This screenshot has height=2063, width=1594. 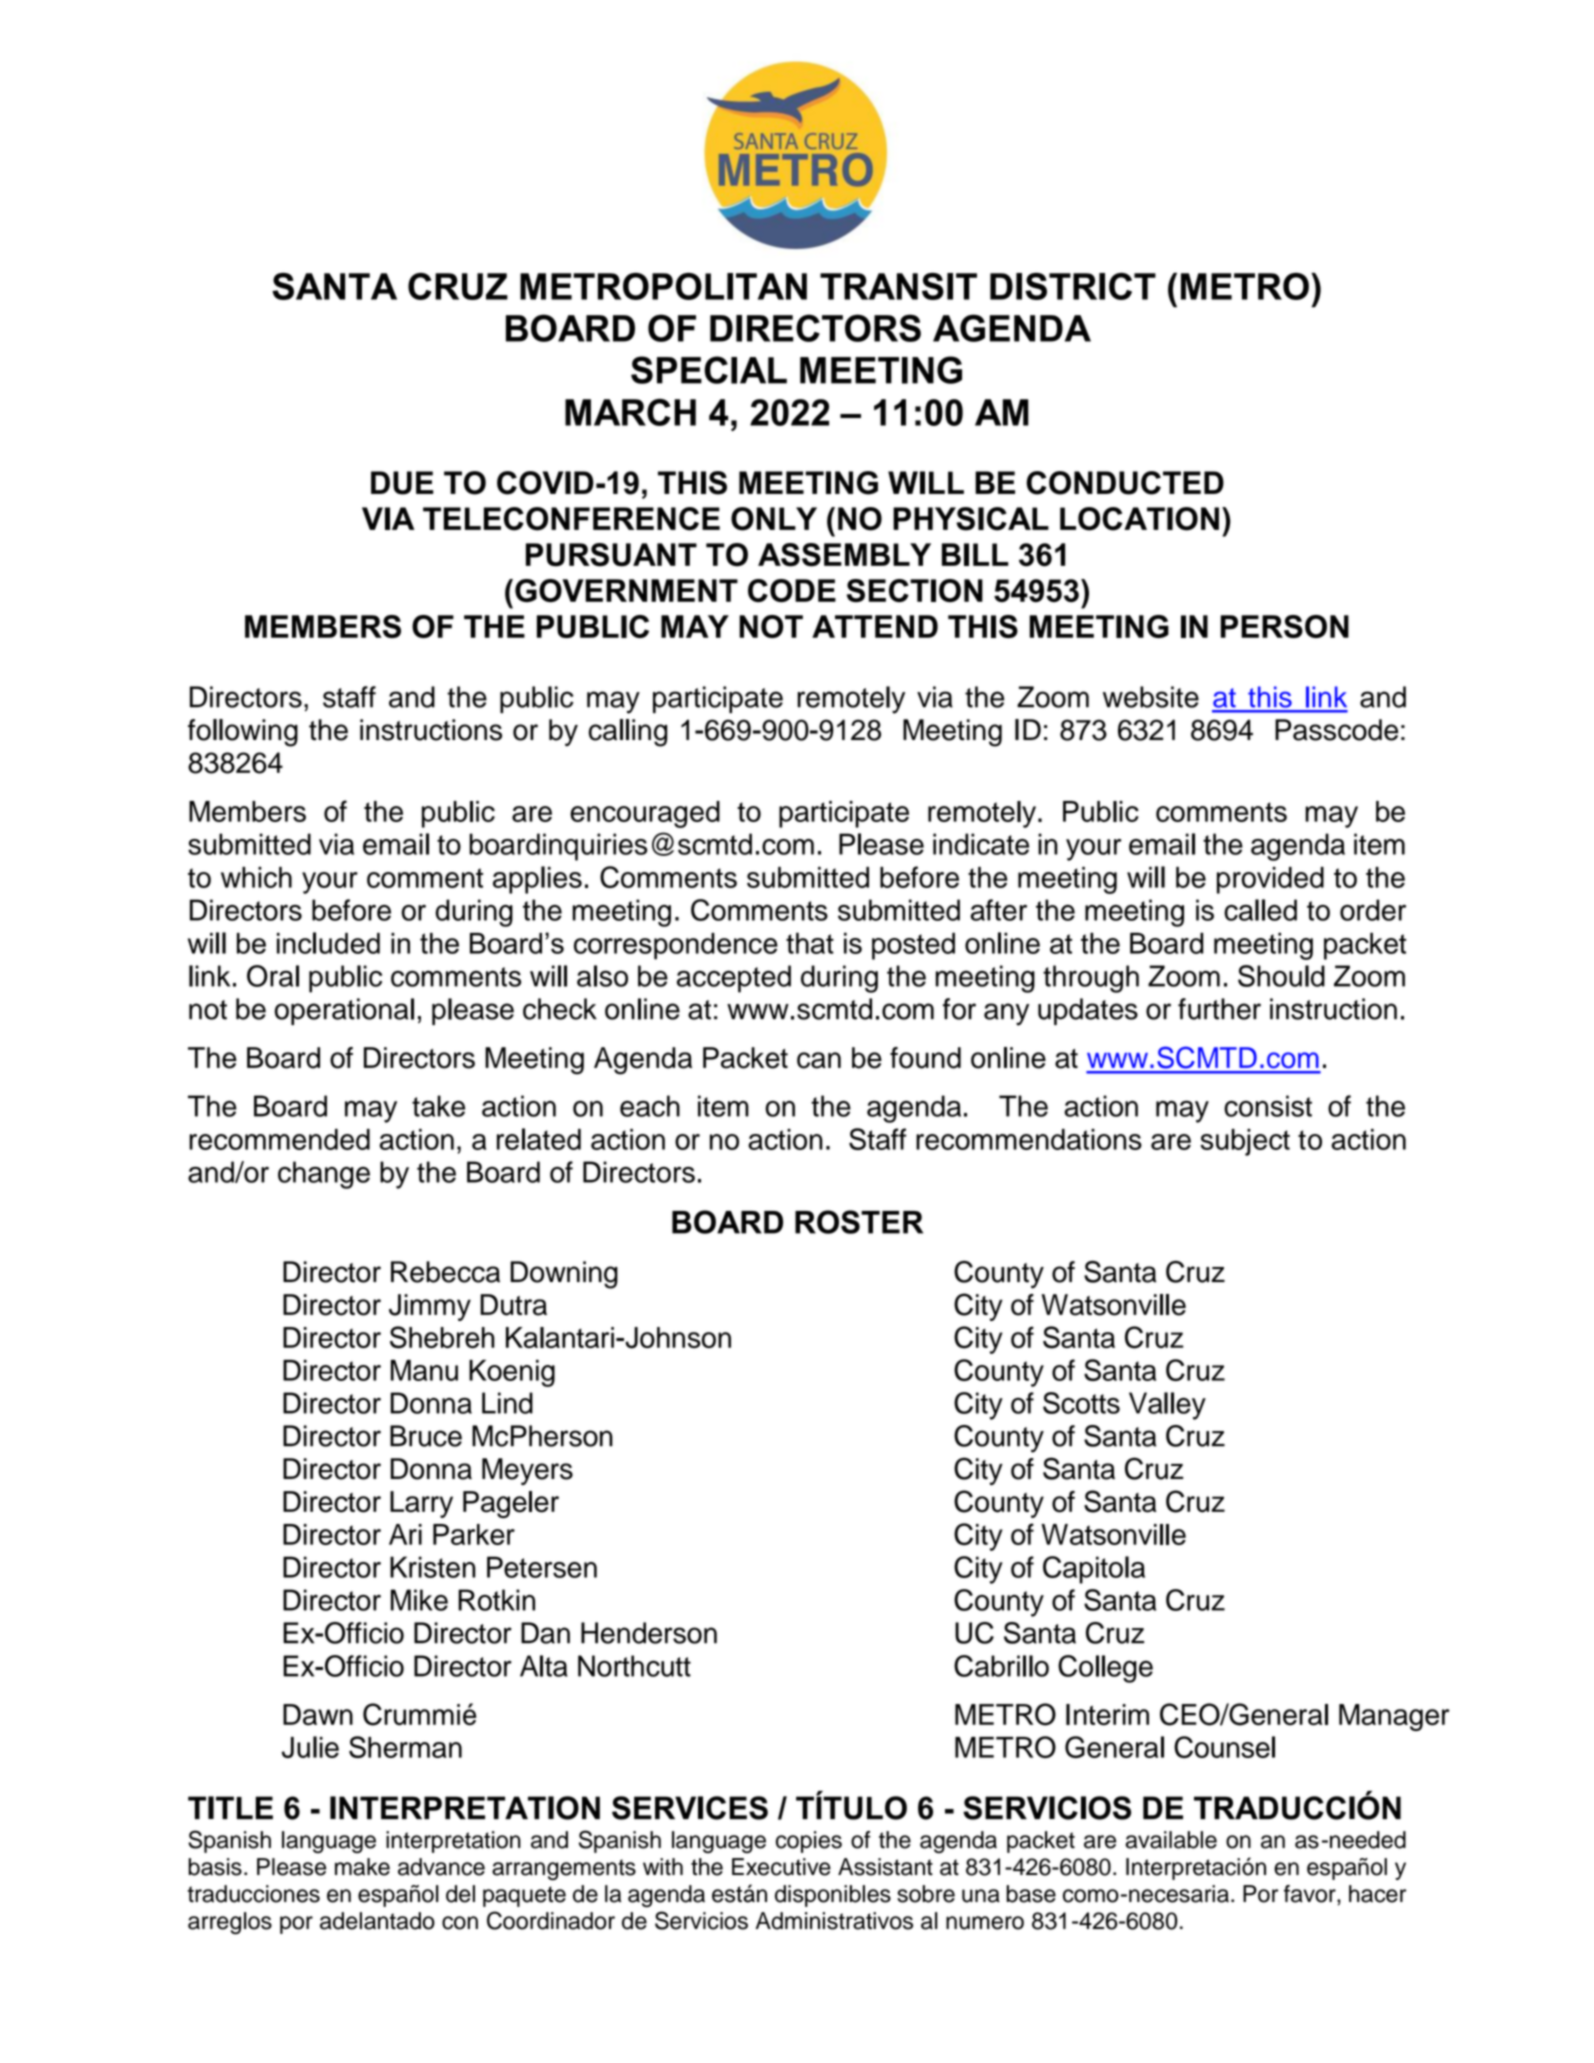 What do you see at coordinates (402, 483) in the screenshot?
I see `DUE` at bounding box center [402, 483].
